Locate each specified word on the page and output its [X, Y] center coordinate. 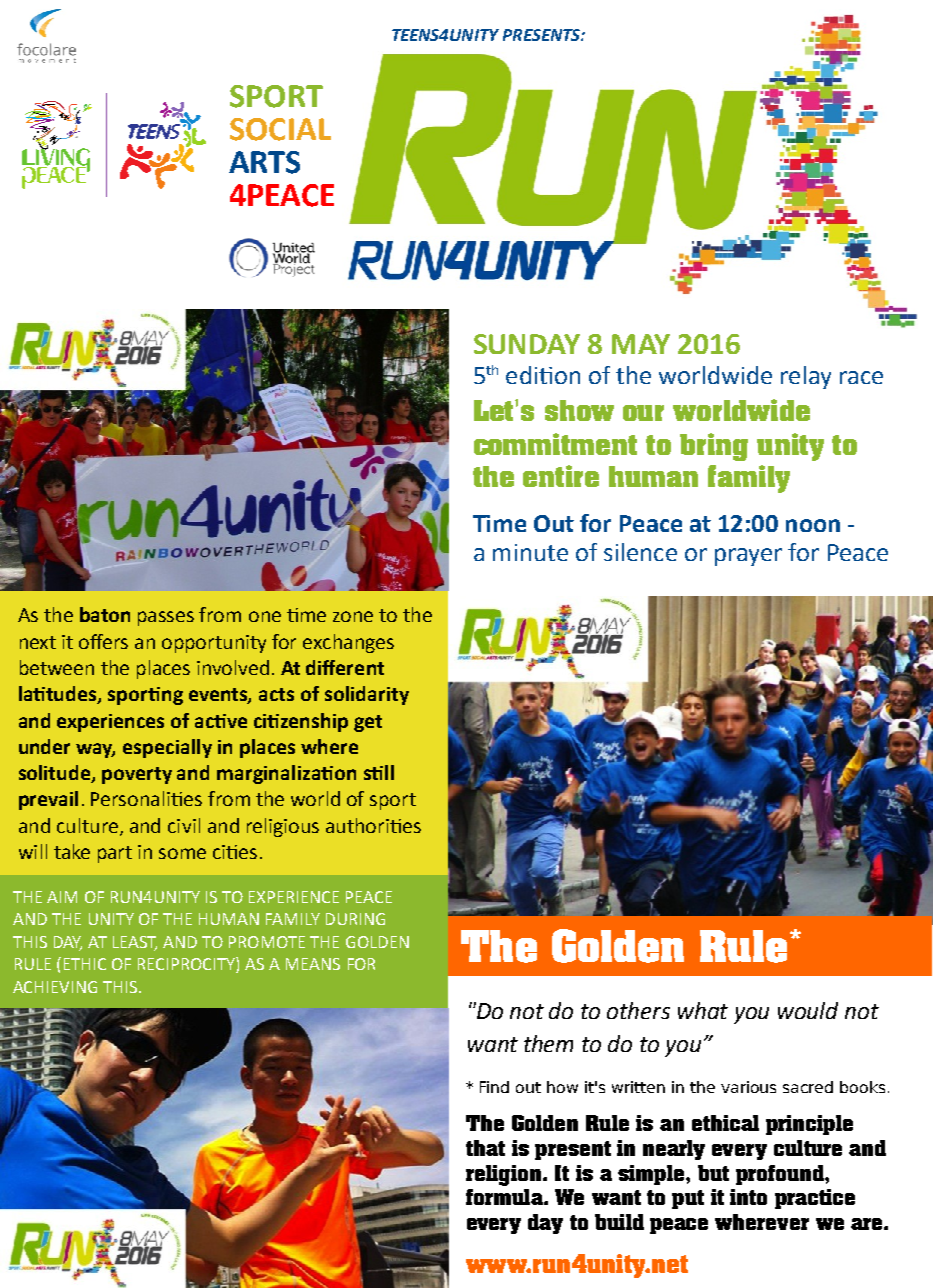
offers [103, 641]
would [808, 1010]
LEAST [135, 943]
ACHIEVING [55, 987]
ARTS [264, 162]
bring [714, 447]
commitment [555, 444]
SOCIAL [280, 129]
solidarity [367, 695]
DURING [355, 919]
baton [105, 614]
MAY [641, 344]
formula [505, 1197]
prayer [748, 557]
